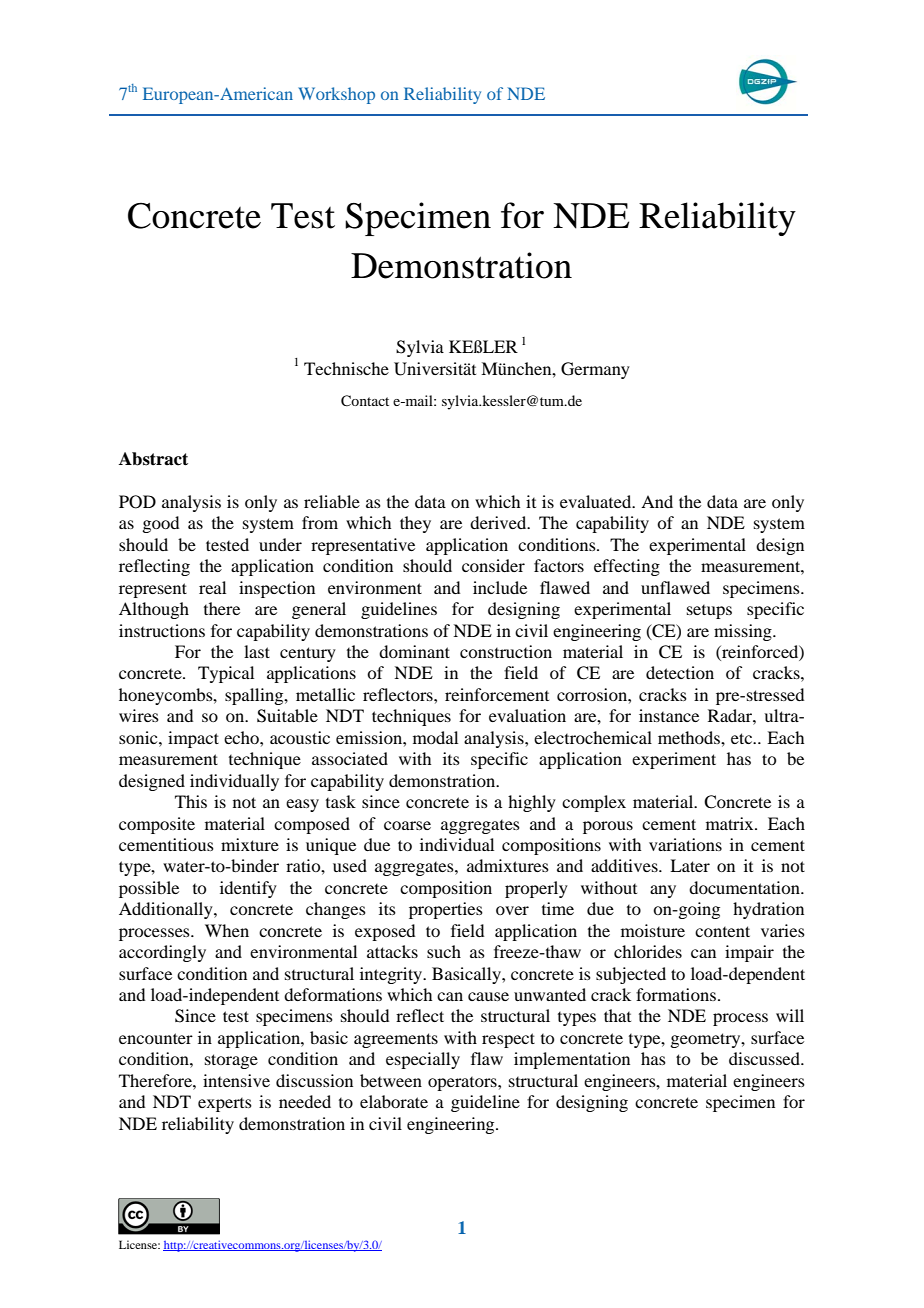  Describe the element at coordinates (463, 1084) in the document. I see `operators` at that location.
